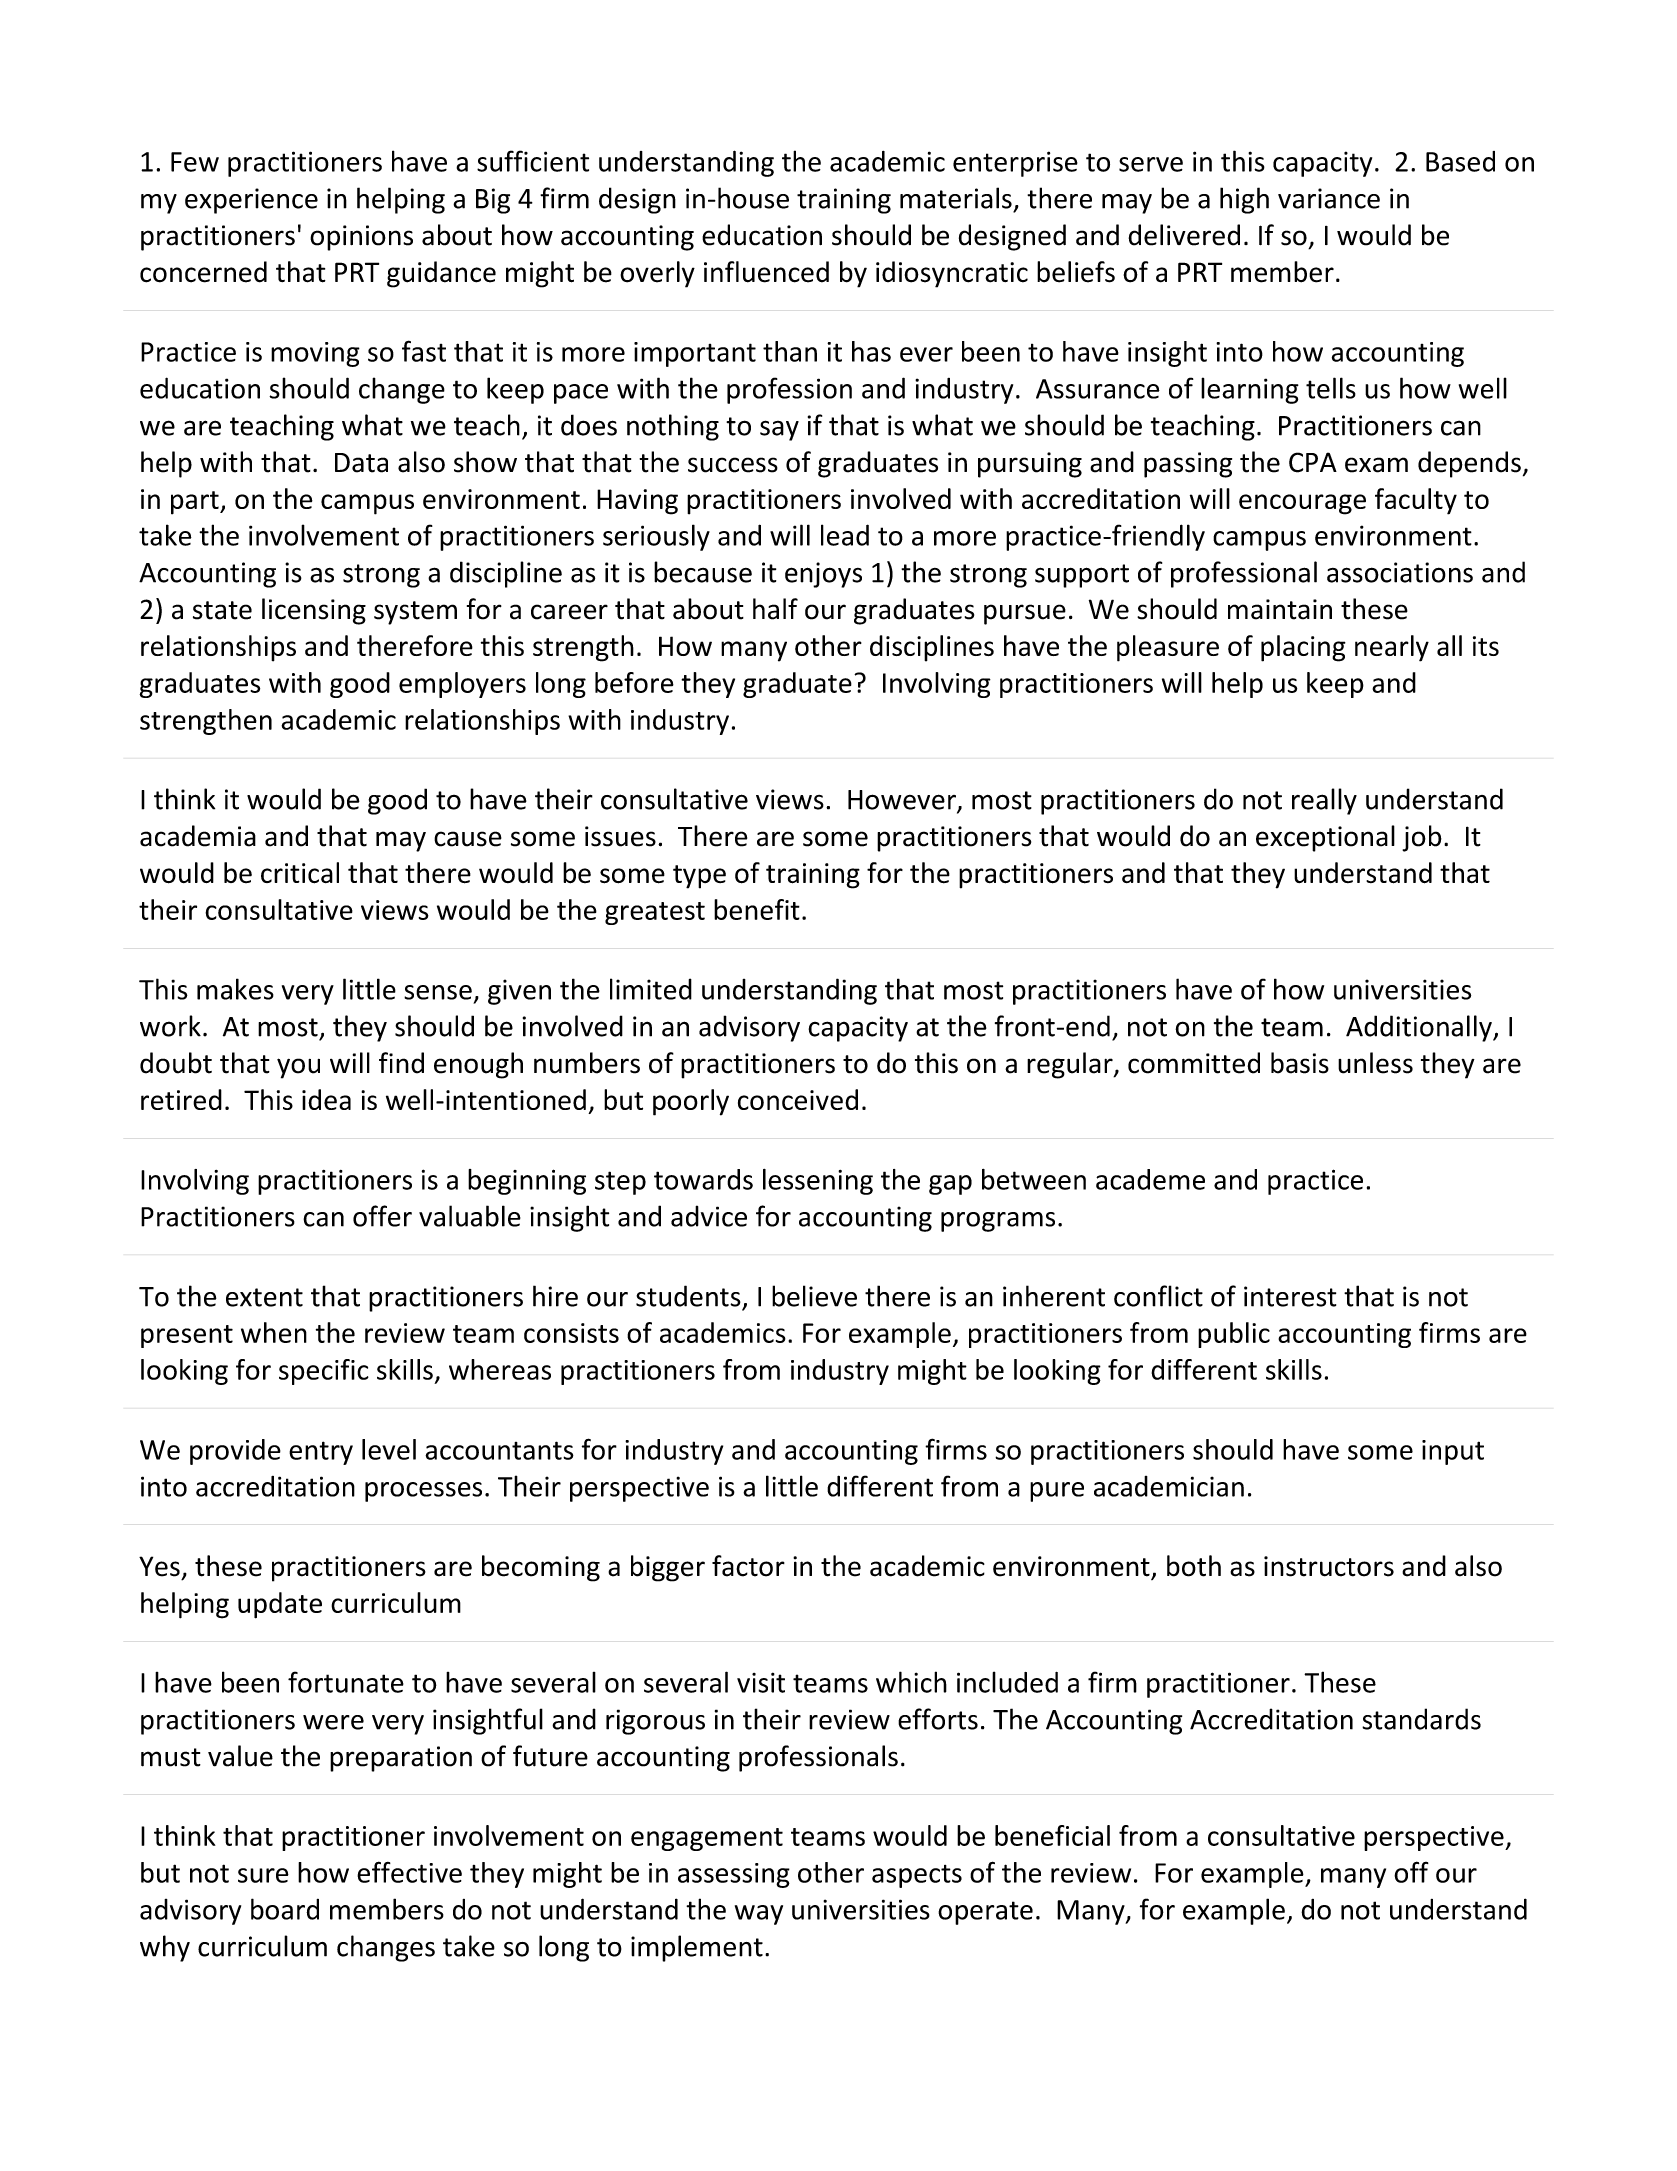  I want to click on half, so click(775, 609).
